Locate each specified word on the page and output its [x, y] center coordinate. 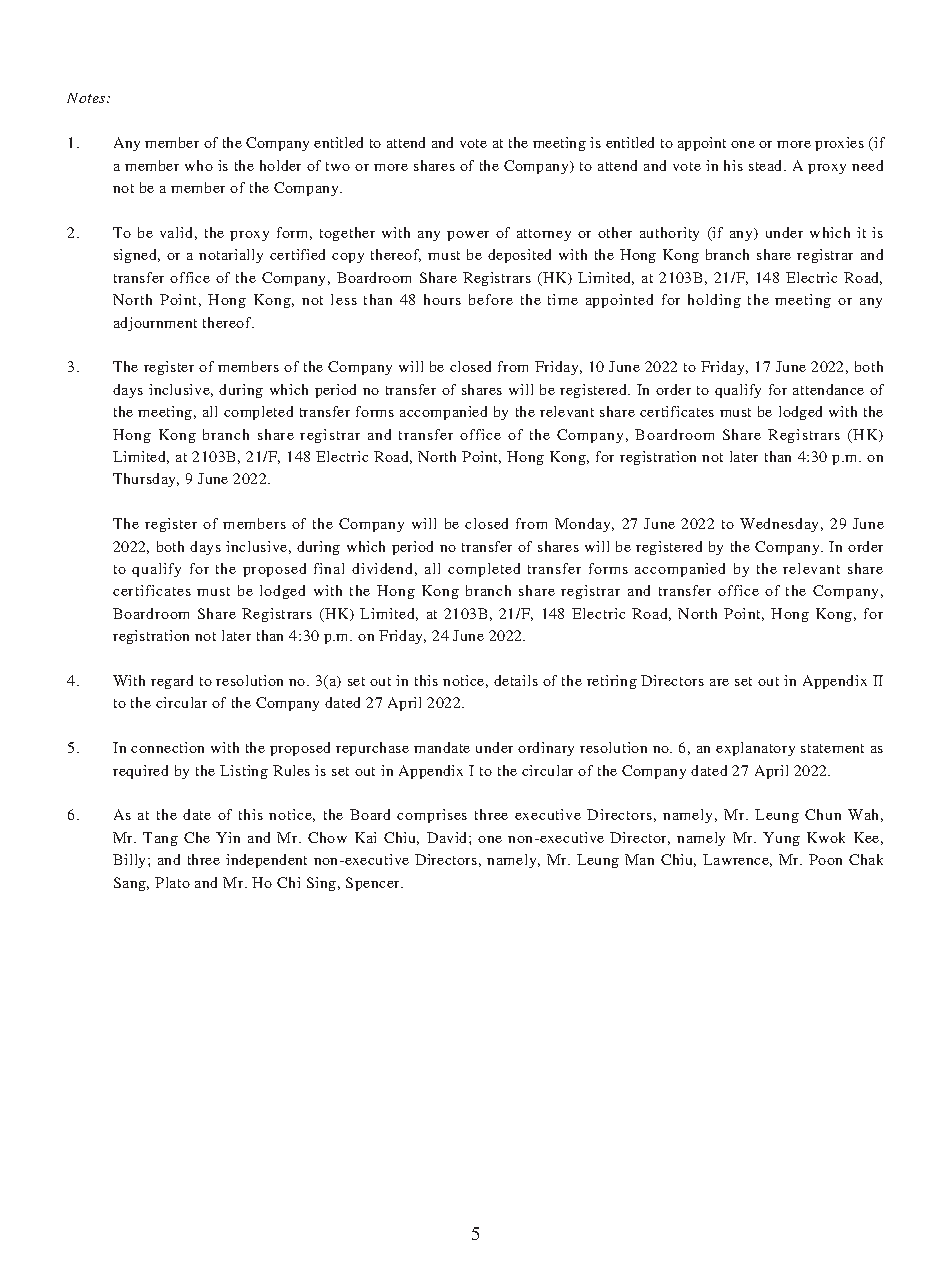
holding [714, 301]
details [516, 680]
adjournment [155, 324]
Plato [172, 882]
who [199, 165]
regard [172, 682]
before [491, 299]
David [448, 837]
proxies [839, 144]
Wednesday [781, 525]
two [338, 166]
